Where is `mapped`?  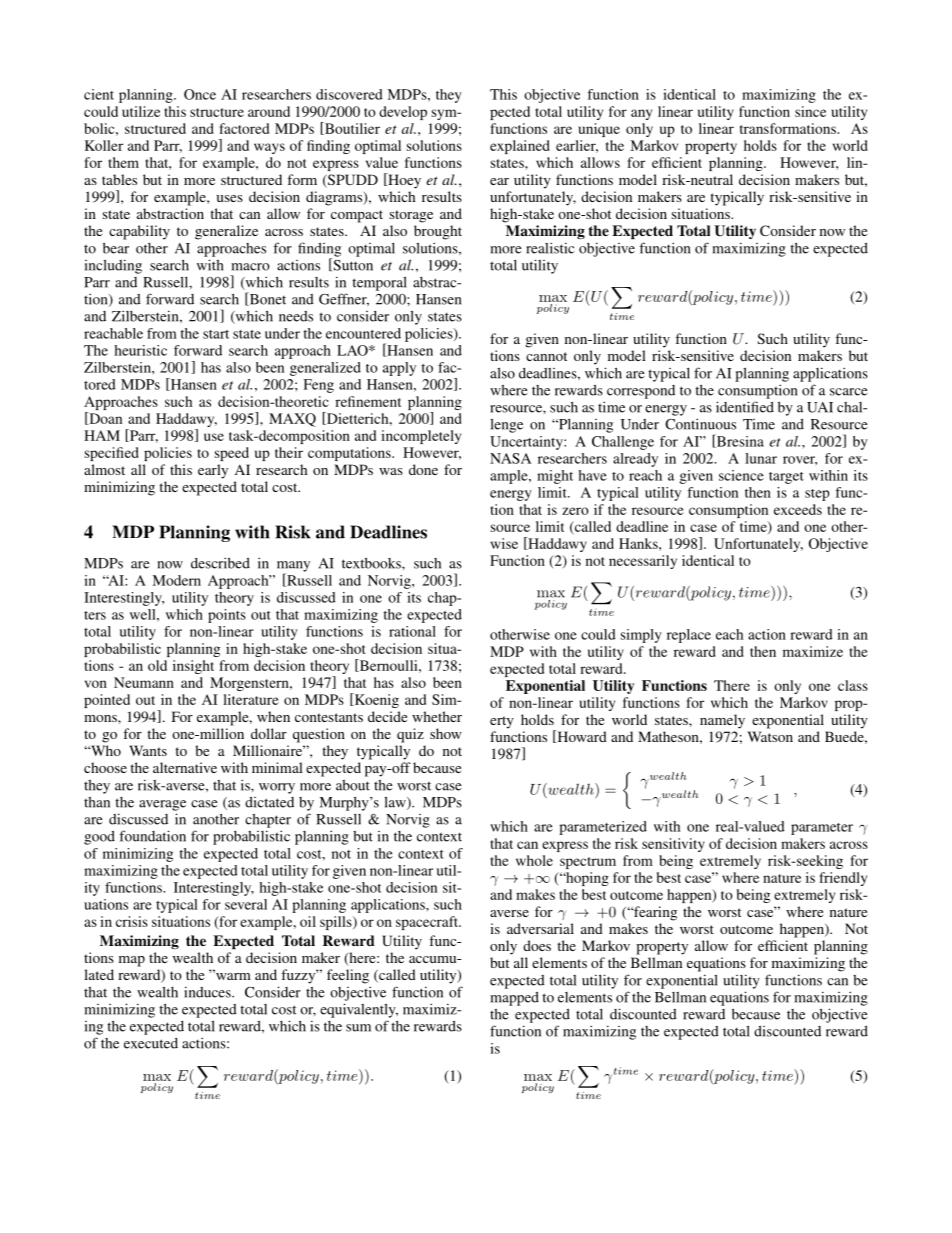 mapped is located at coordinates (514, 999).
